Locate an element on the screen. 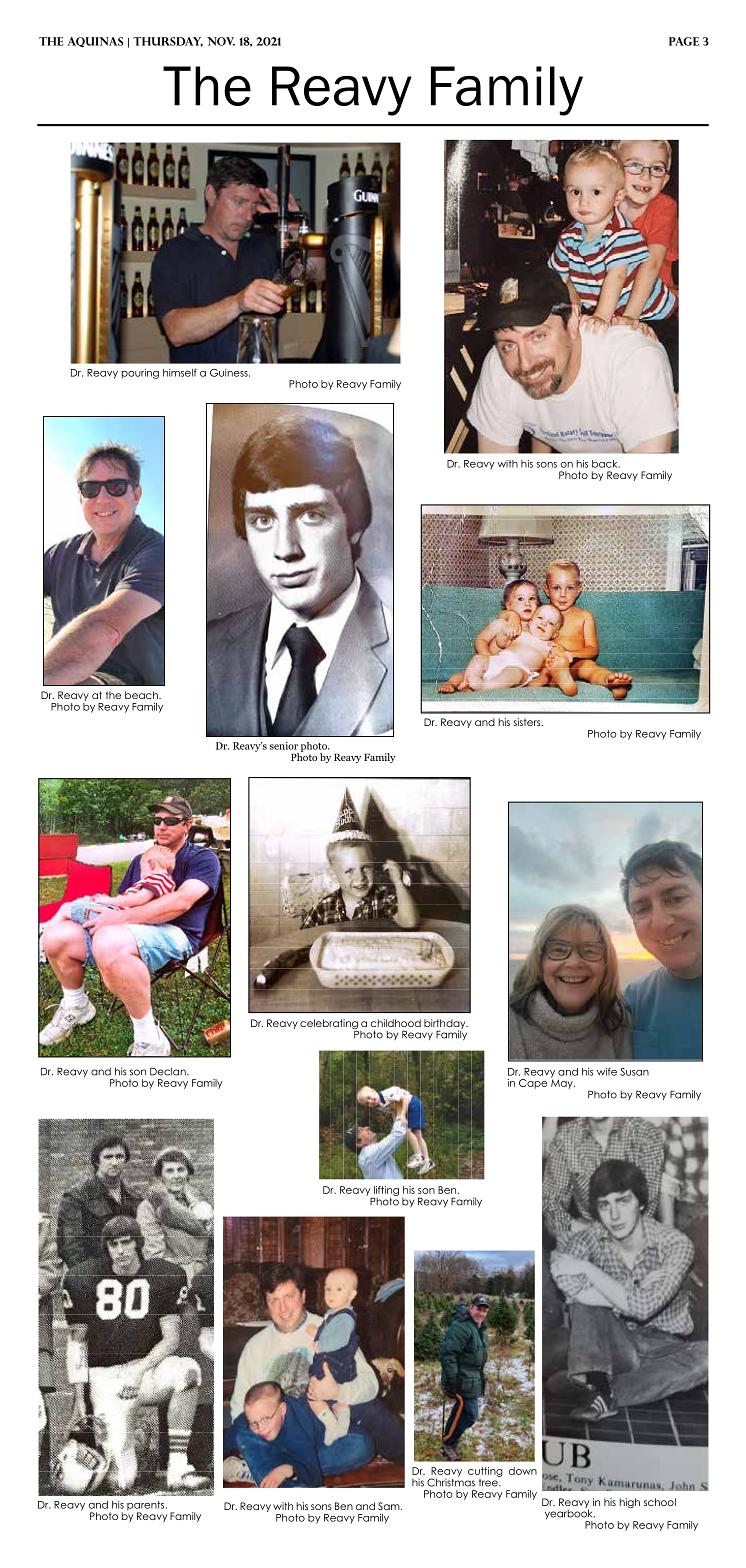  high is located at coordinates (629, 1503).
